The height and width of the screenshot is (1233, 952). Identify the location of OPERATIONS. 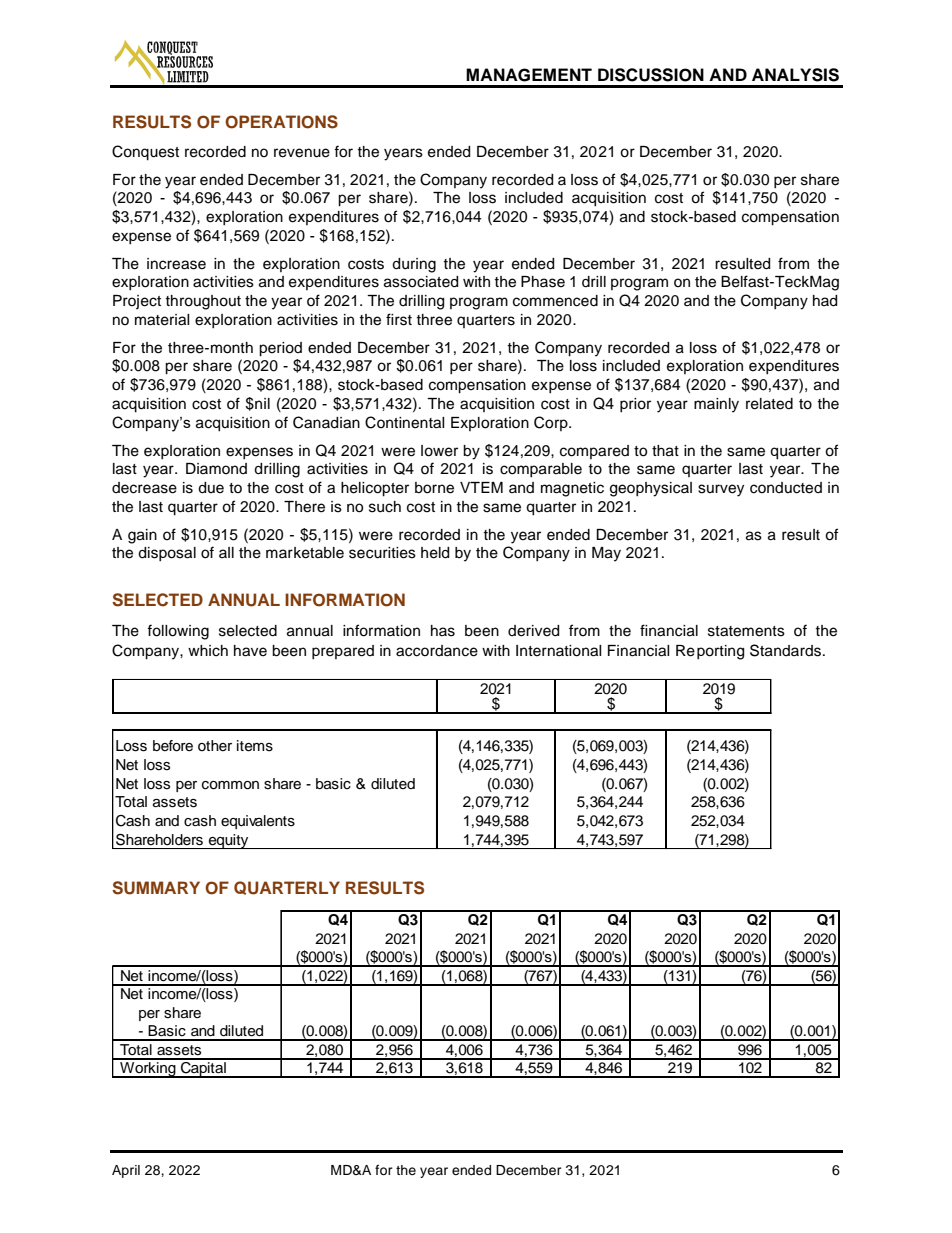
(281, 122).
